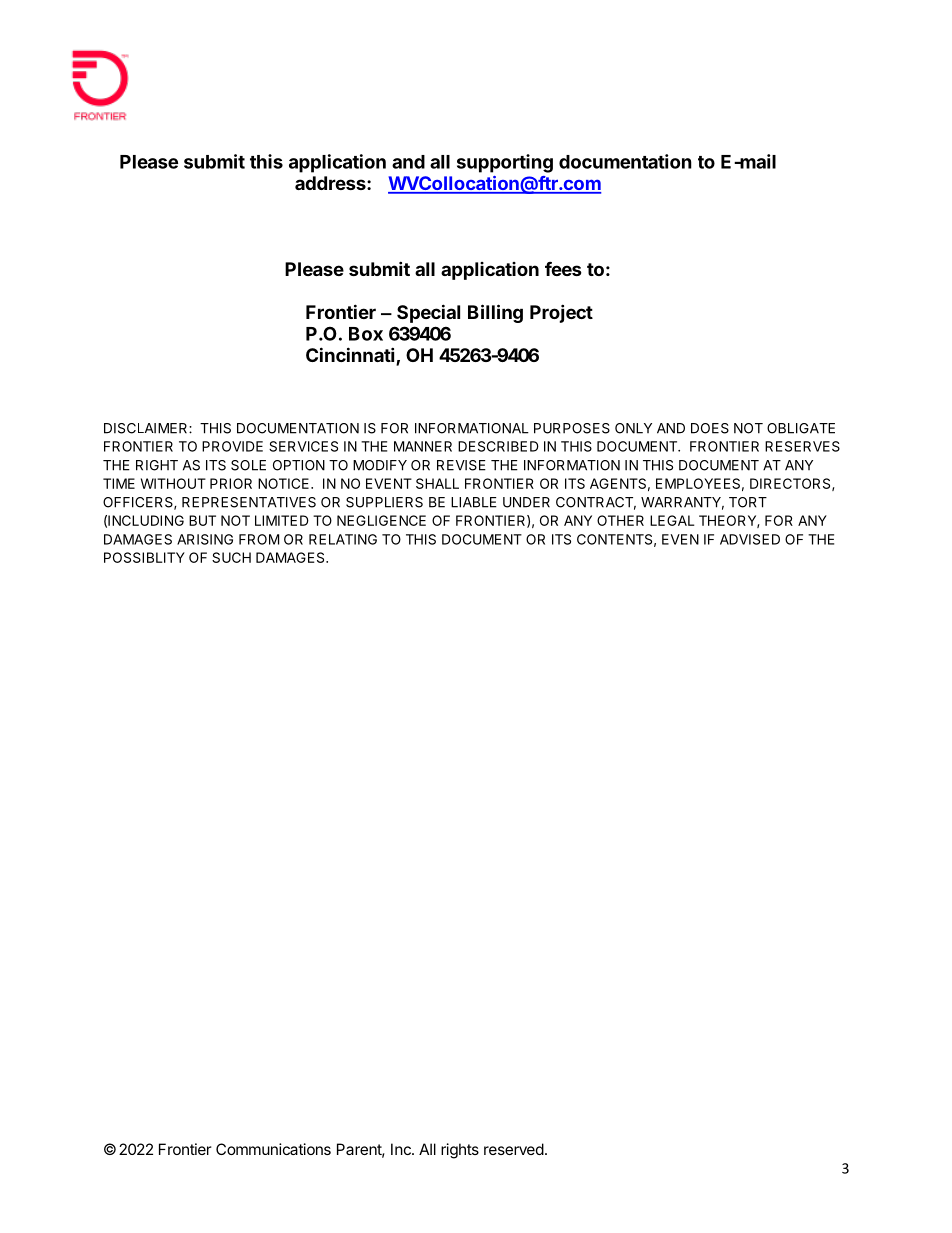 This image has height=1233, width=952. I want to click on supporting, so click(505, 163).
